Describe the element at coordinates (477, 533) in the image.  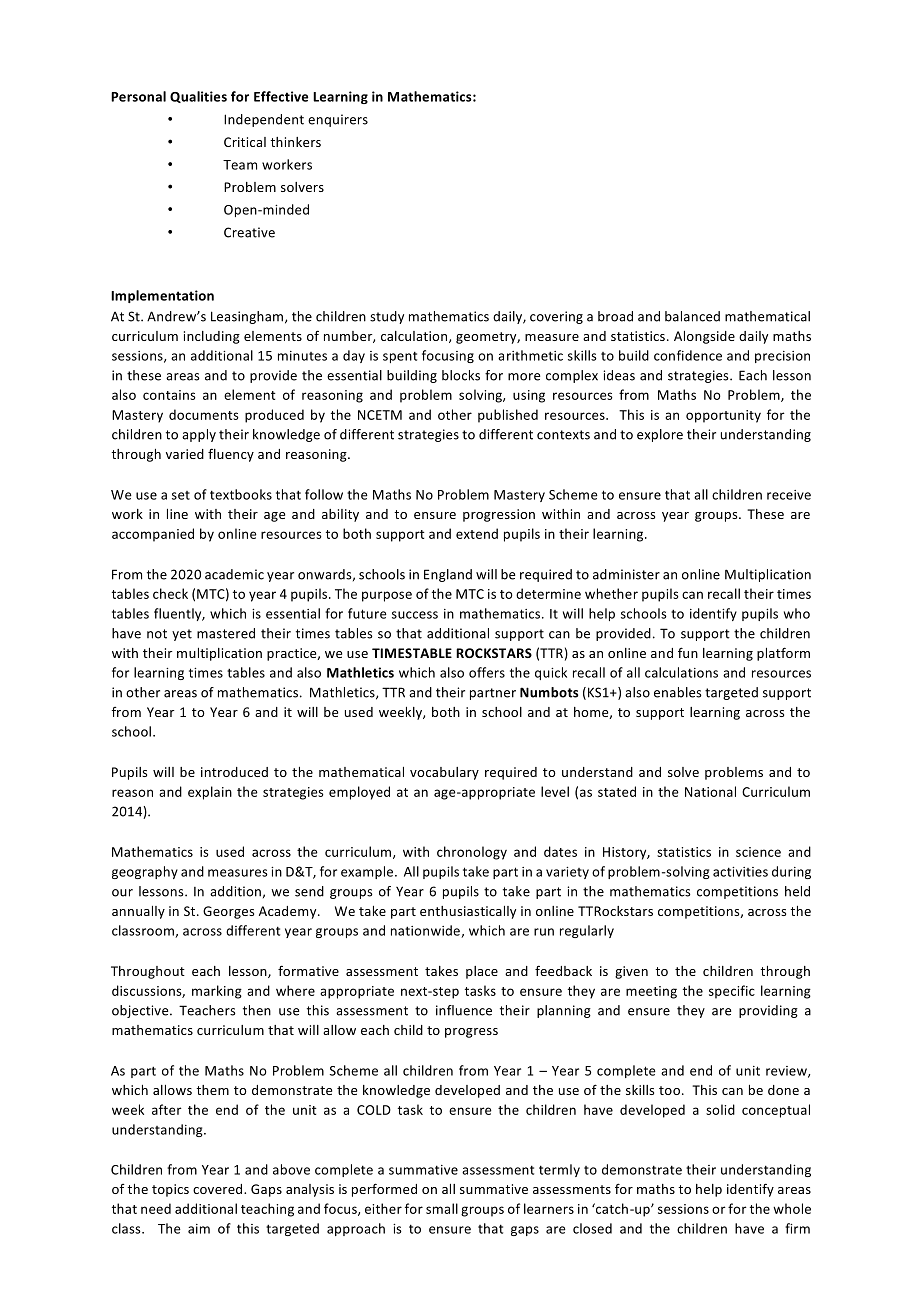
I see `extend` at that location.
